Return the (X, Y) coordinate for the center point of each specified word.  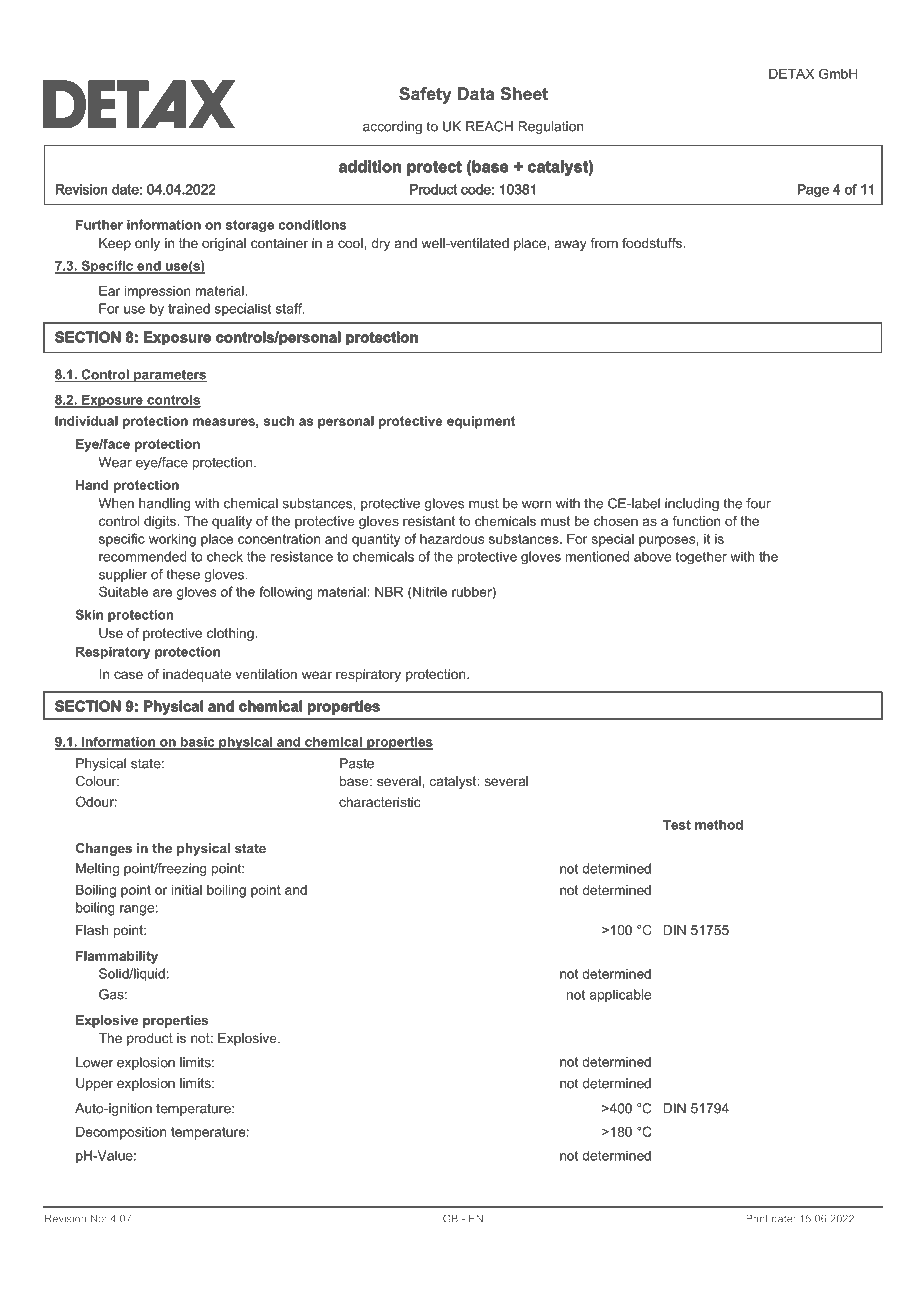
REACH (489, 126)
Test (677, 824)
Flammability (117, 957)
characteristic (380, 802)
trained (189, 308)
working (172, 540)
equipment (481, 422)
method (719, 824)
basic (198, 743)
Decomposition (121, 1133)
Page (813, 190)
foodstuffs (653, 243)
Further (99, 224)
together (701, 557)
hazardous (452, 538)
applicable (620, 995)
